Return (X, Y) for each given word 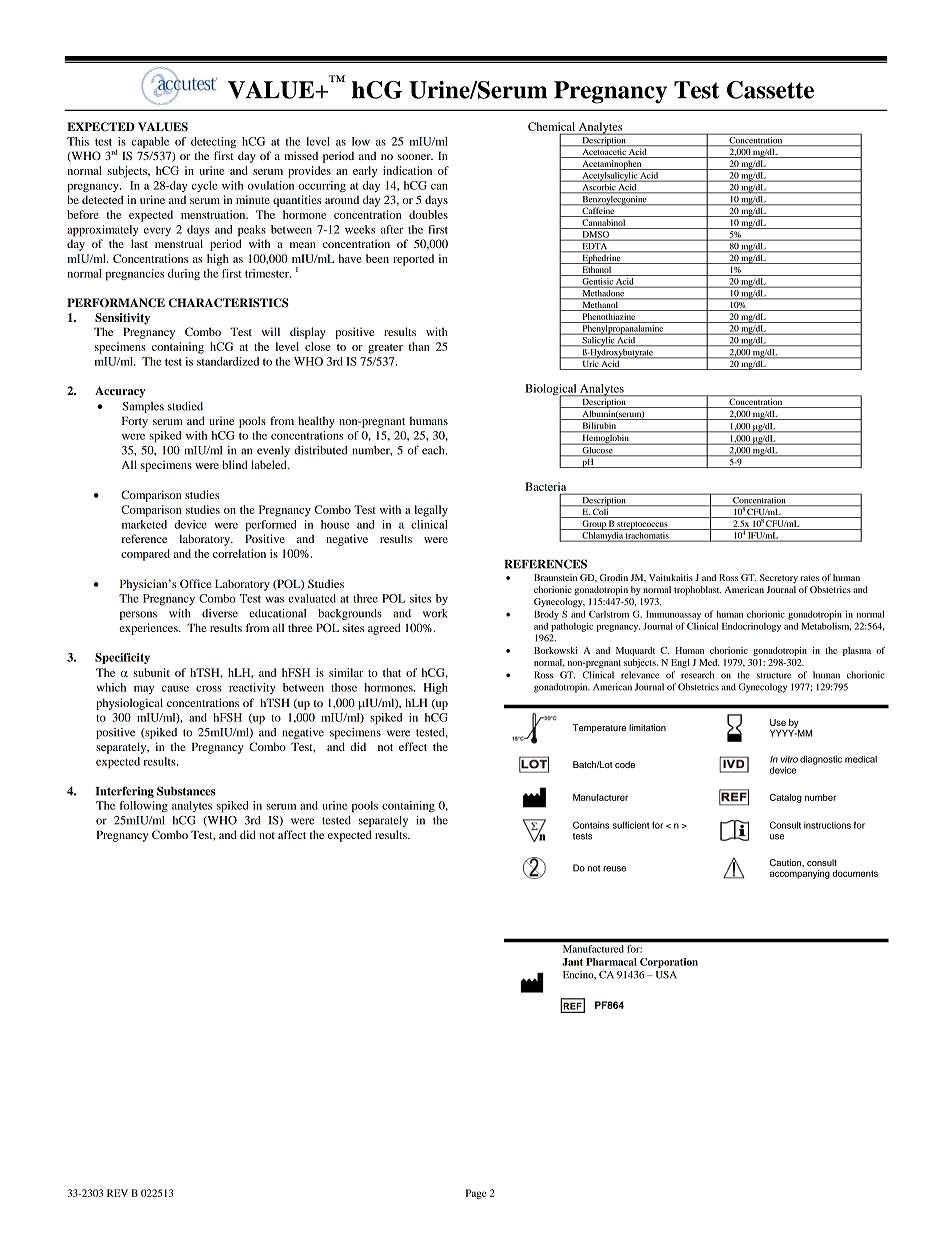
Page (476, 1194)
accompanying (800, 874)
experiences (149, 629)
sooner (415, 157)
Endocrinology (751, 627)
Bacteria (545, 486)
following (144, 806)
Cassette (770, 90)
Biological (552, 391)
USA (666, 975)
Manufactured (593, 949)
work (435, 613)
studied (185, 406)
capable (150, 143)
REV (117, 1193)
